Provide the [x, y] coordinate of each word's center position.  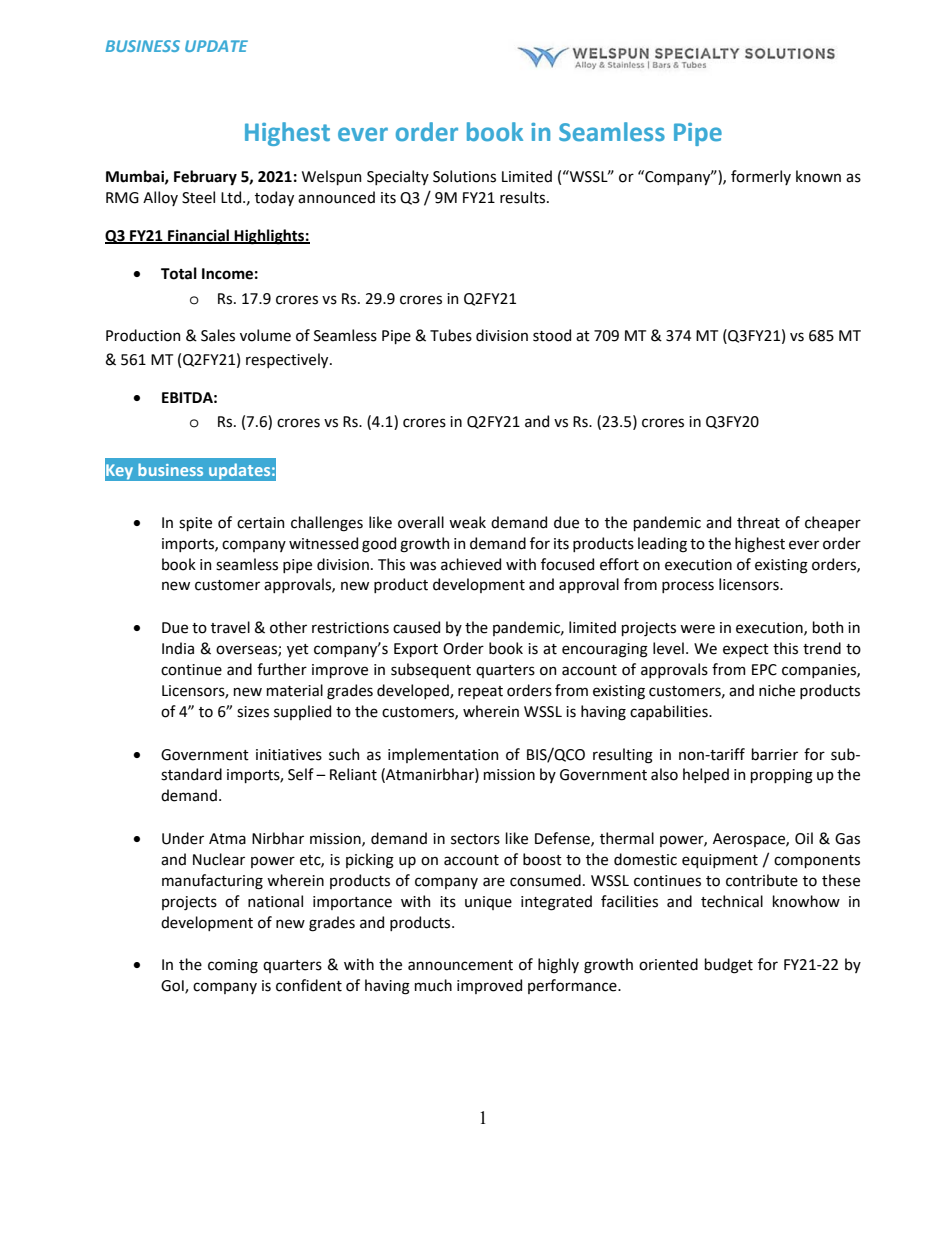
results [524, 197]
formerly [761, 177]
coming [233, 966]
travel [230, 627]
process [688, 587]
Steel [198, 197]
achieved [471, 564]
